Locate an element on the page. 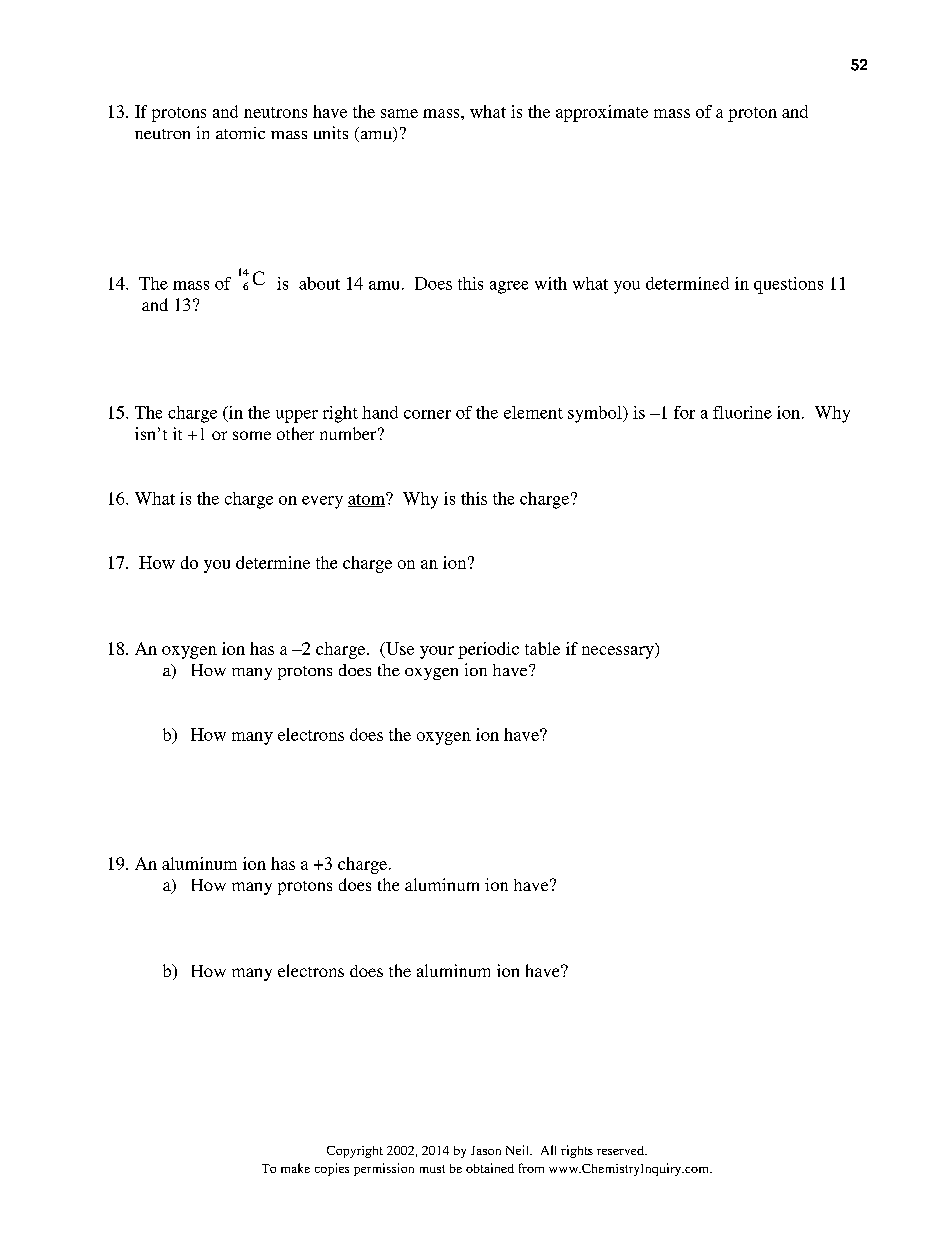 The image size is (952, 1233). All is located at coordinates (548, 1150).
